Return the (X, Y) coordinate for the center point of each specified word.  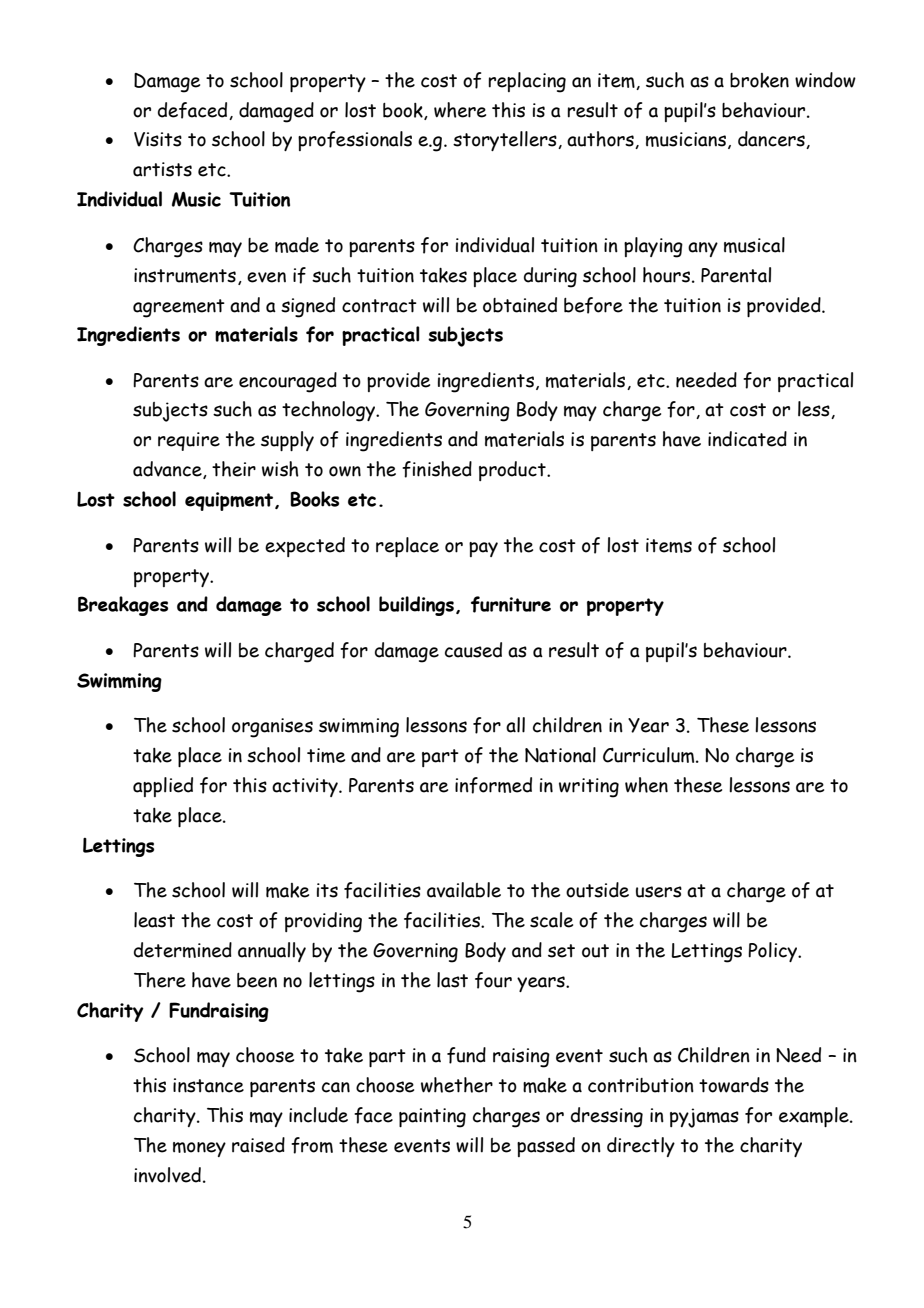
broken (759, 80)
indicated (747, 439)
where (460, 110)
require (189, 441)
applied (163, 787)
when (646, 785)
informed (493, 785)
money (199, 1149)
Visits (158, 139)
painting (432, 1118)
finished (437, 469)
